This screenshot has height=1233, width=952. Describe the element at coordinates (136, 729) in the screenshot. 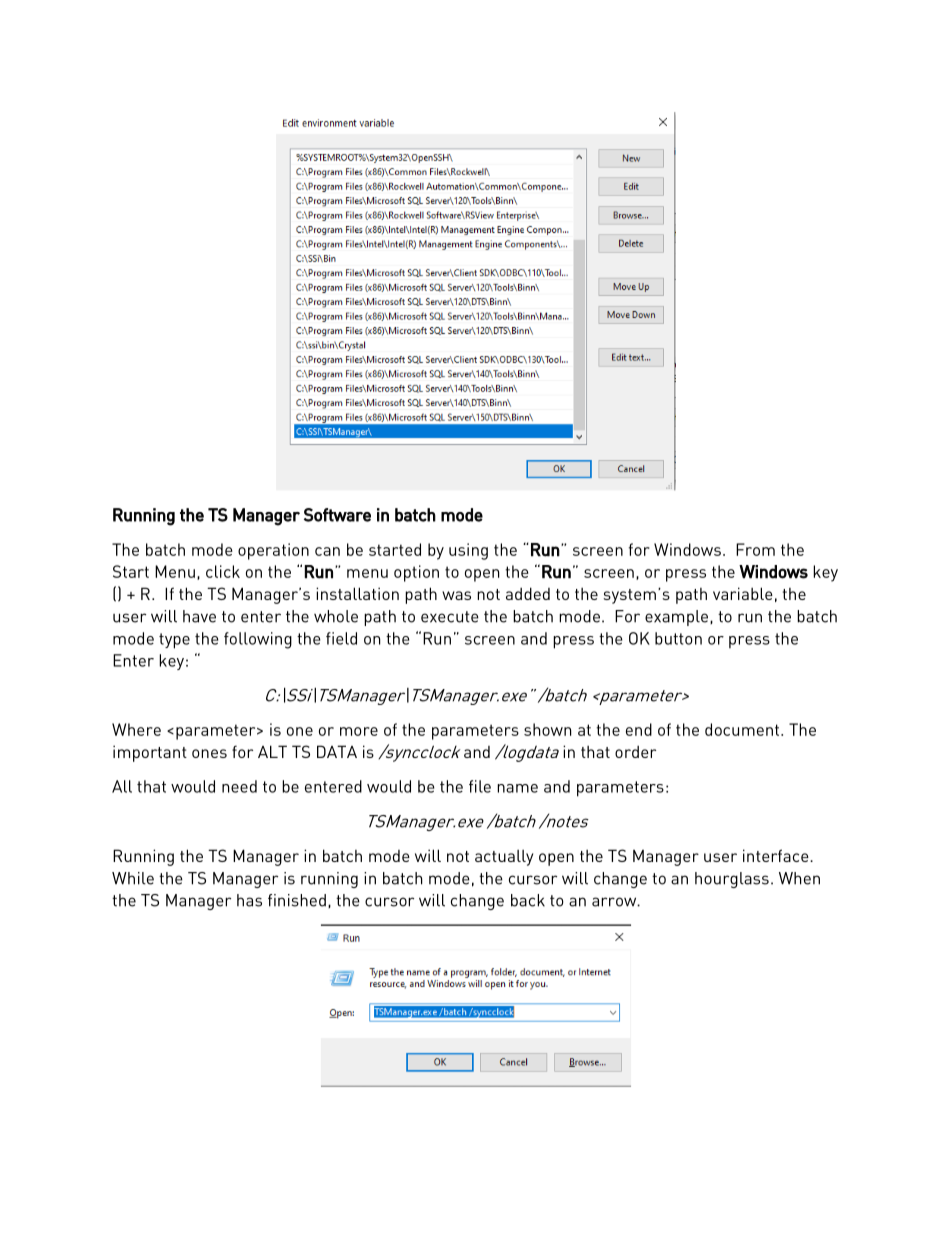

I see `Where` at that location.
